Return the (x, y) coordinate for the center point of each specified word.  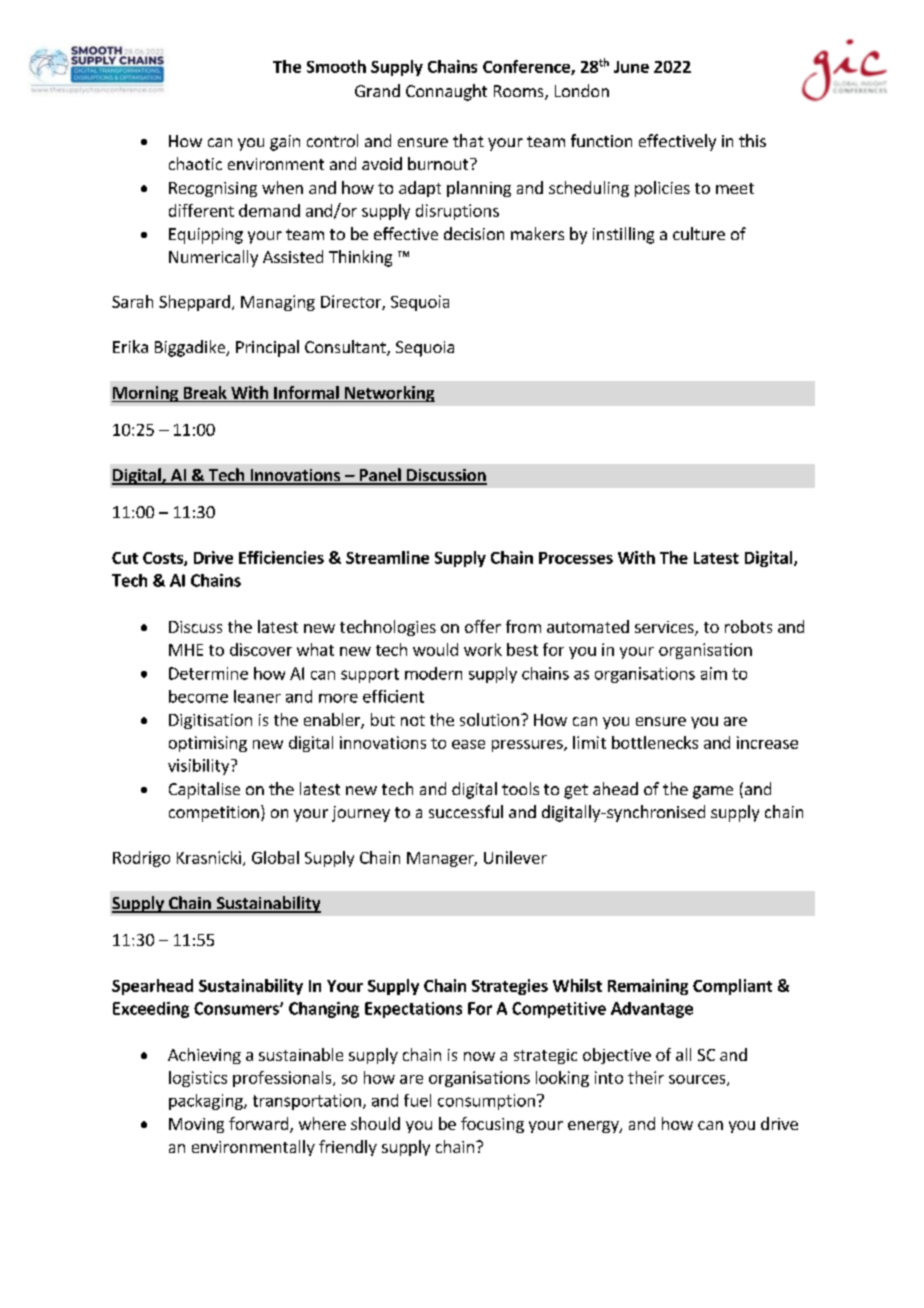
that (468, 140)
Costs (164, 559)
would (435, 649)
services (665, 628)
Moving (196, 1125)
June (631, 67)
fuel (417, 1100)
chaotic (195, 163)
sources (698, 1080)
